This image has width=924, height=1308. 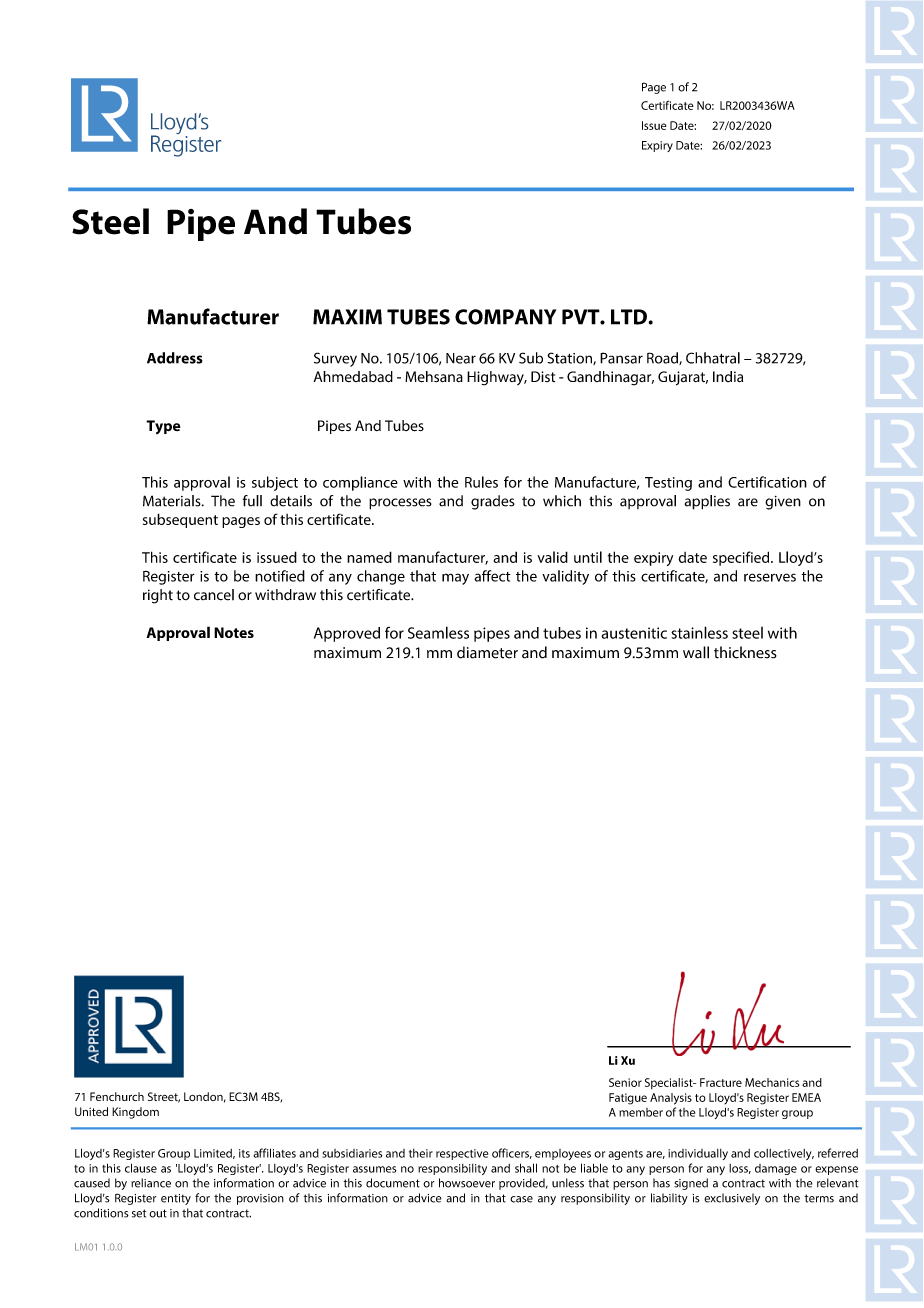 What do you see at coordinates (467, 1183) in the image?
I see `howsoever` at bounding box center [467, 1183].
